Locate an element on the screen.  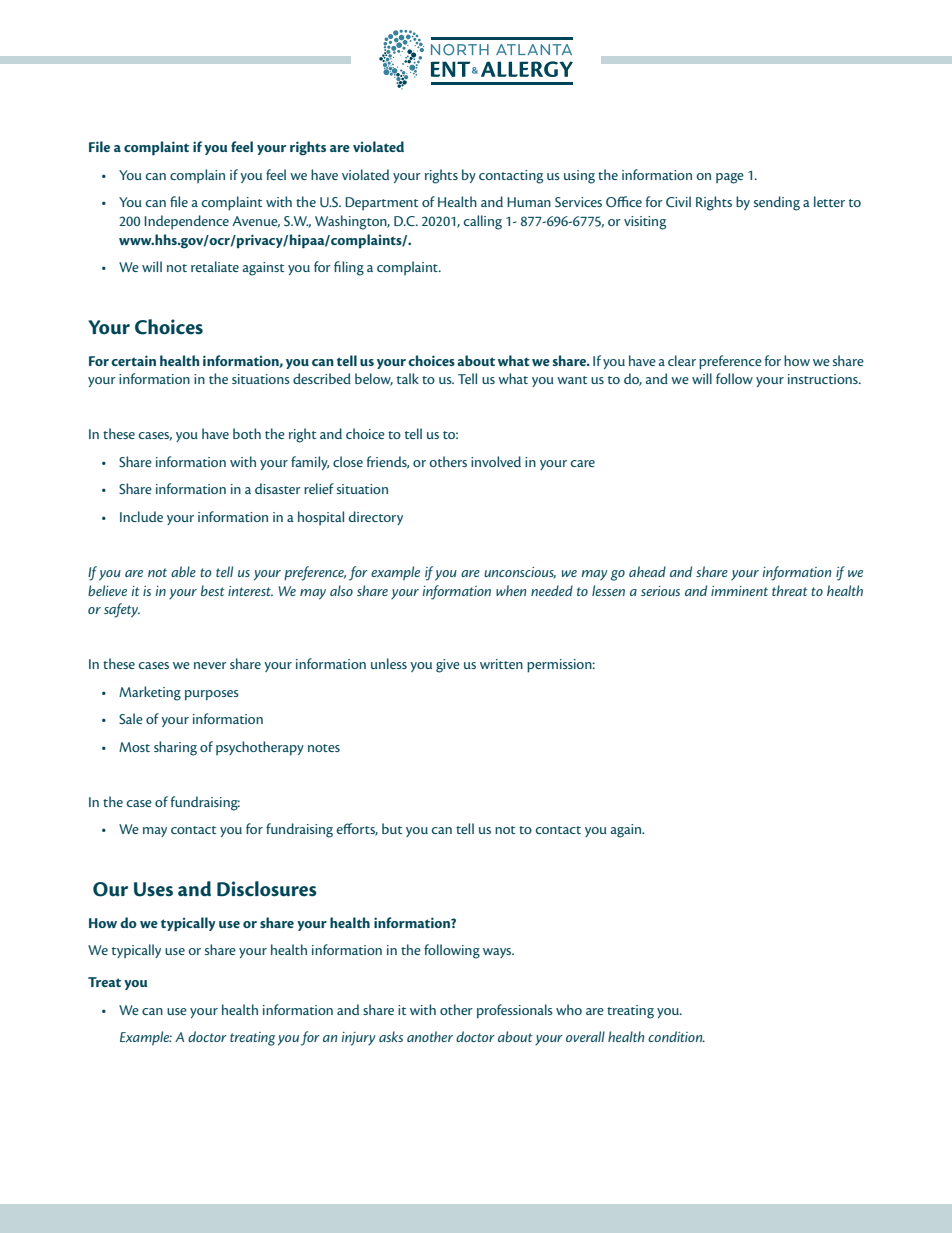
sending is located at coordinates (777, 203).
